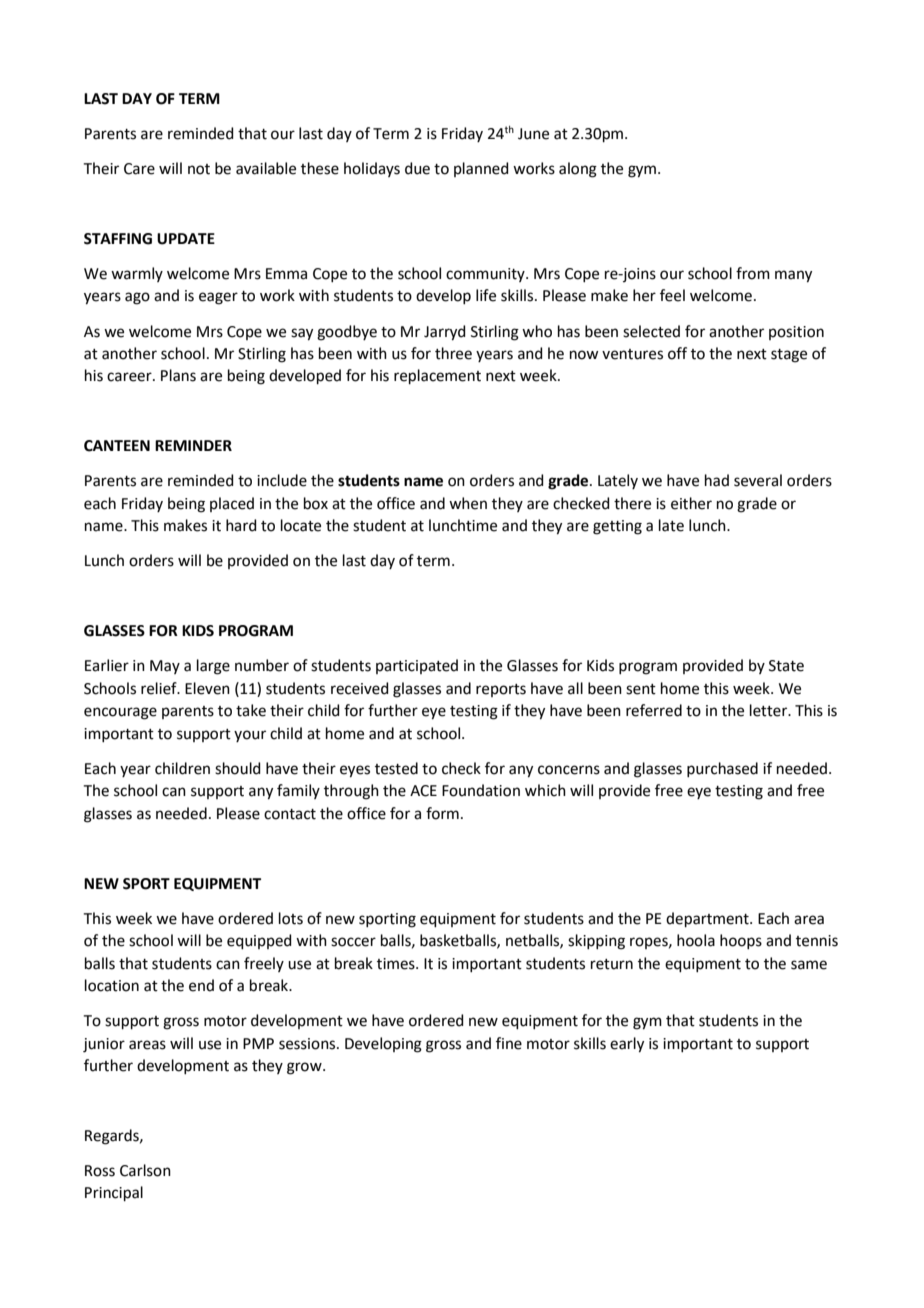  Describe the element at coordinates (266, 168) in the screenshot. I see `available` at that location.
